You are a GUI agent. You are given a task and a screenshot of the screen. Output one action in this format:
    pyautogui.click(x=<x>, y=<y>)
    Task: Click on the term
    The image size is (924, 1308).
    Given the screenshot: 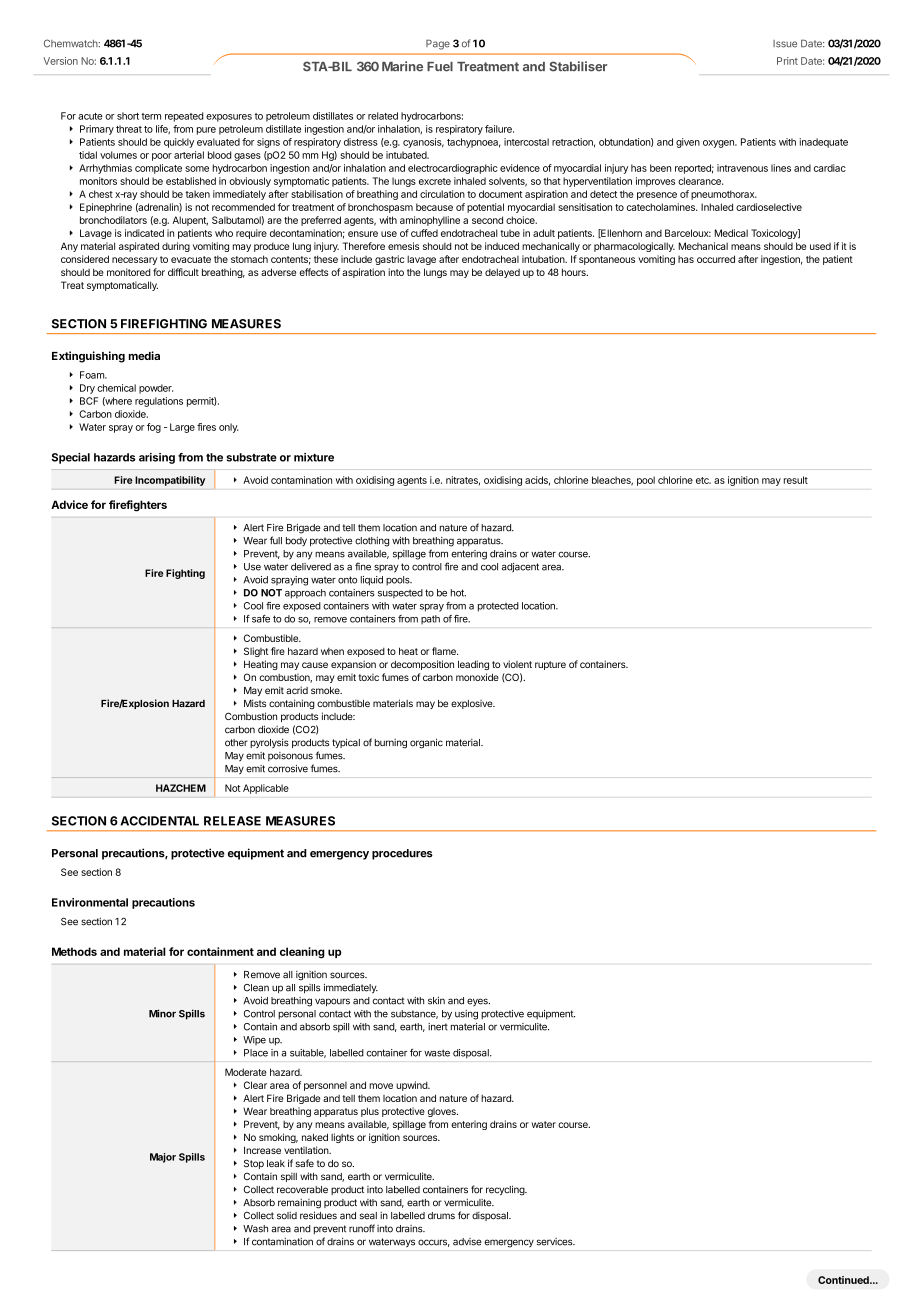 What is the action you would take?
    pyautogui.click(x=151, y=116)
